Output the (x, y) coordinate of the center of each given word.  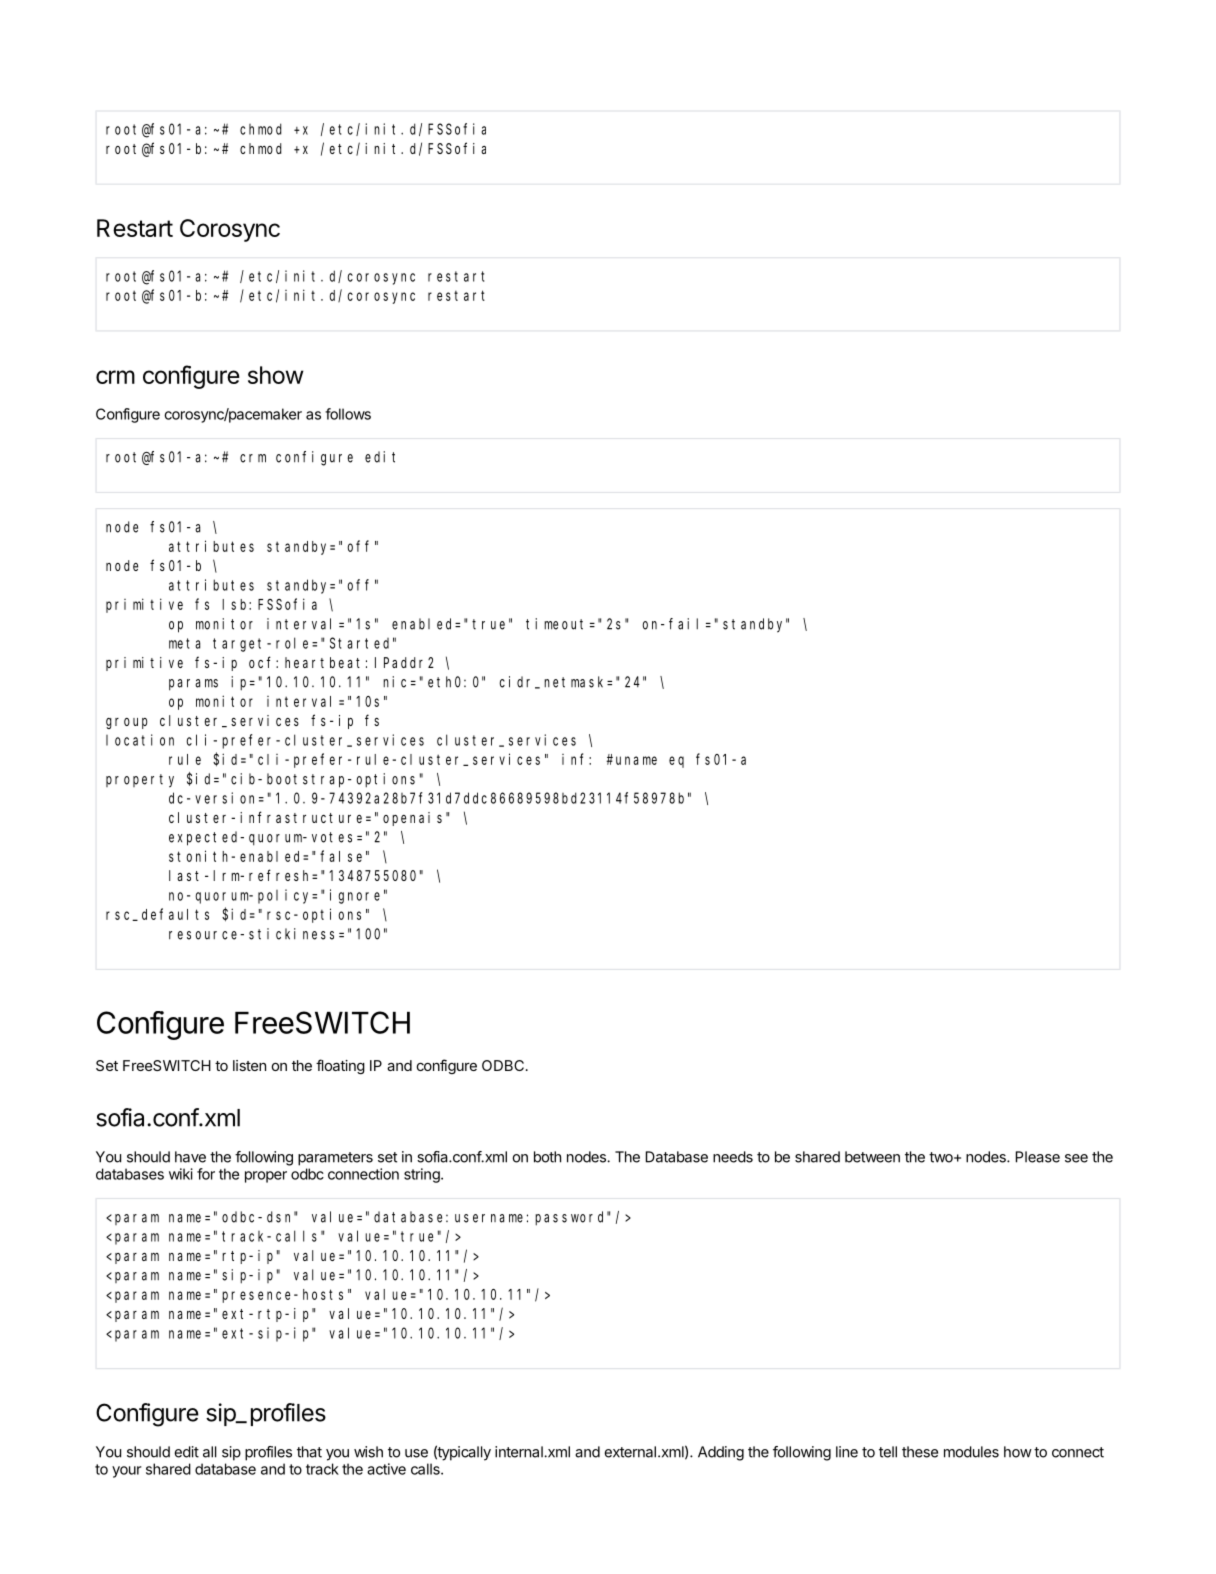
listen (249, 1065)
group (126, 723)
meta (184, 643)
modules (971, 1452)
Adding (721, 1453)
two (942, 1157)
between (872, 1157)
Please (1038, 1157)
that (309, 1452)
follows (348, 414)
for (206, 1174)
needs (733, 1157)
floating (340, 1066)
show (276, 375)
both (547, 1157)
